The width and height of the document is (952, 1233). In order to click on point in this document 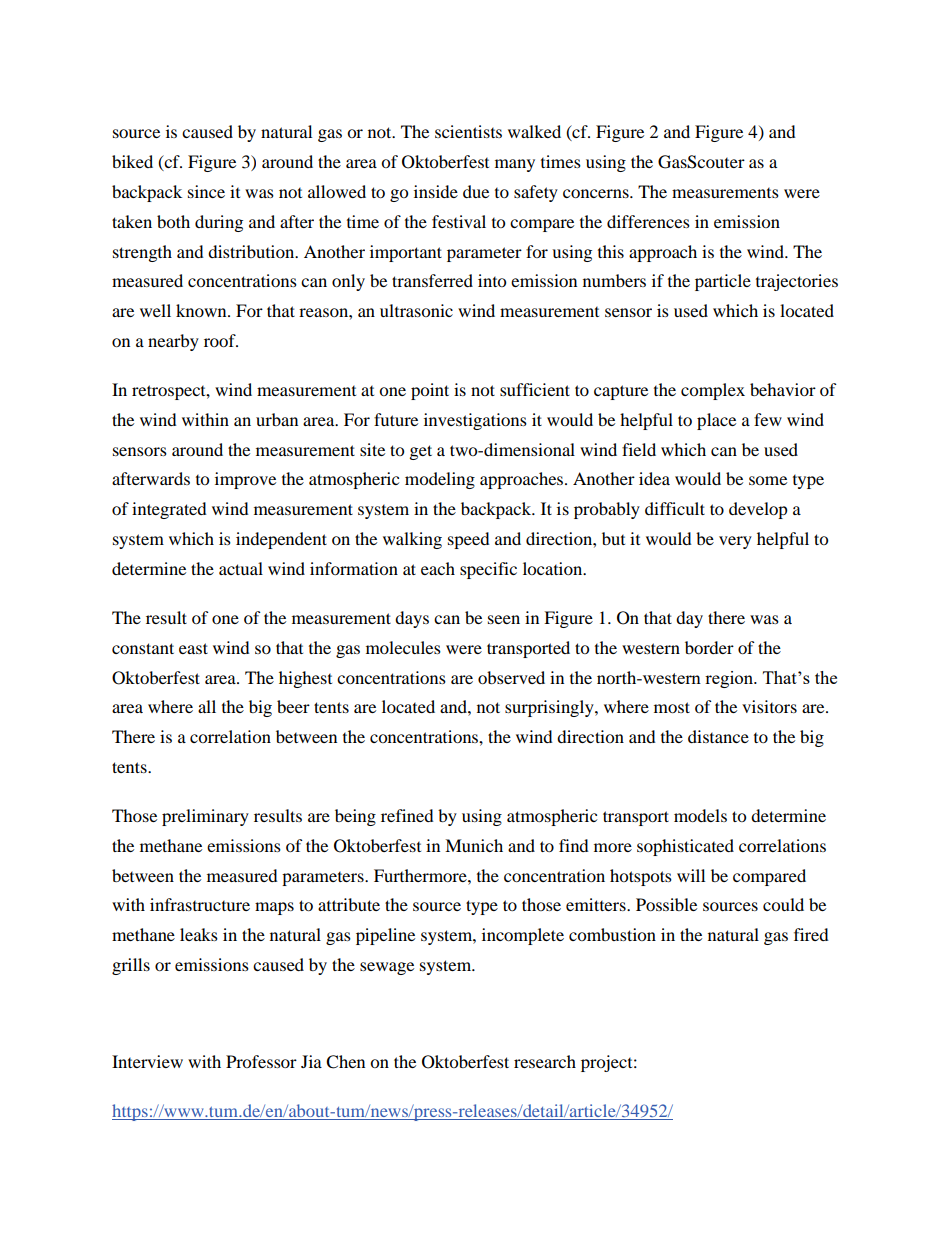, I will do `click(430, 391)`.
